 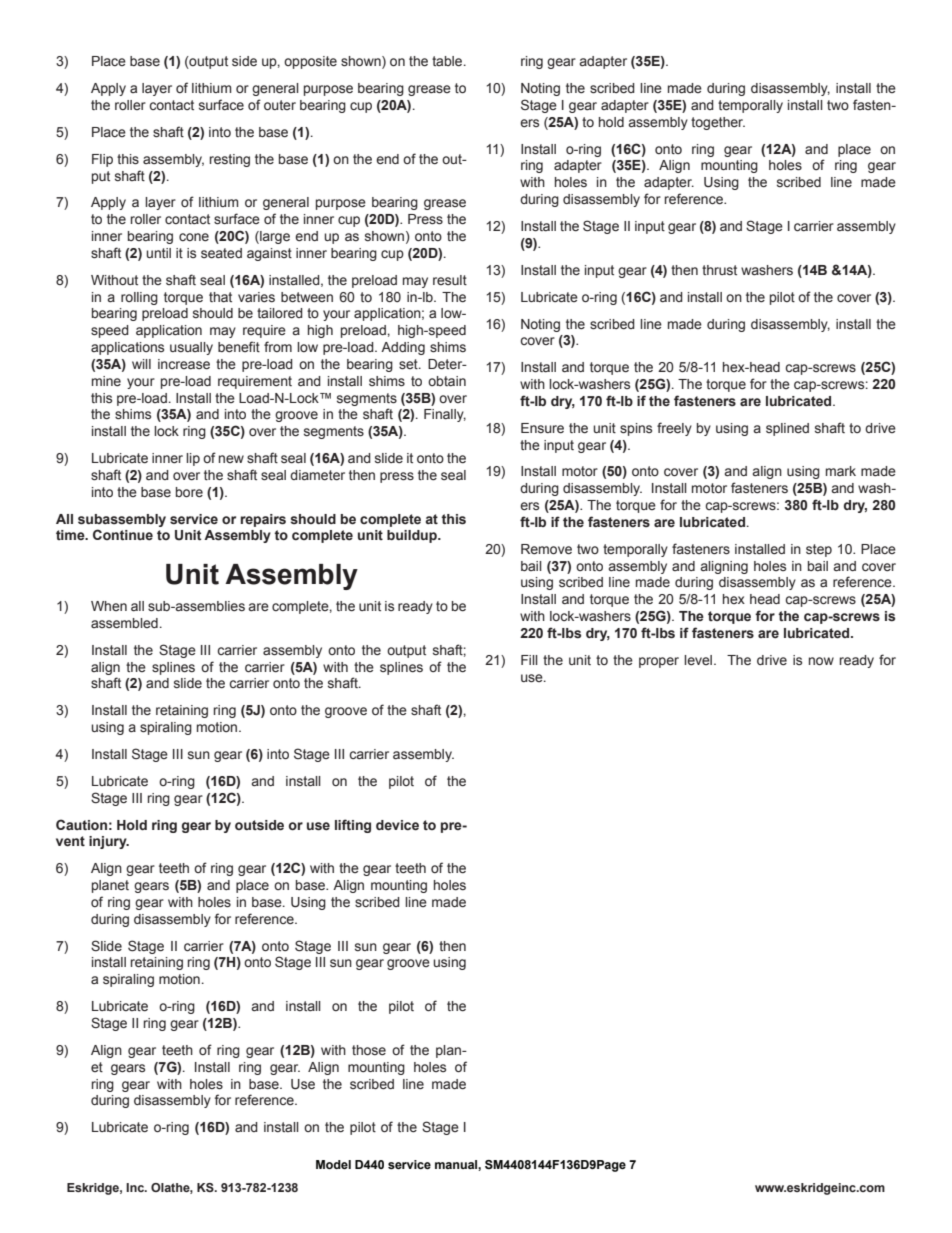 What do you see at coordinates (529, 660) in the screenshot?
I see `Fill` at bounding box center [529, 660].
